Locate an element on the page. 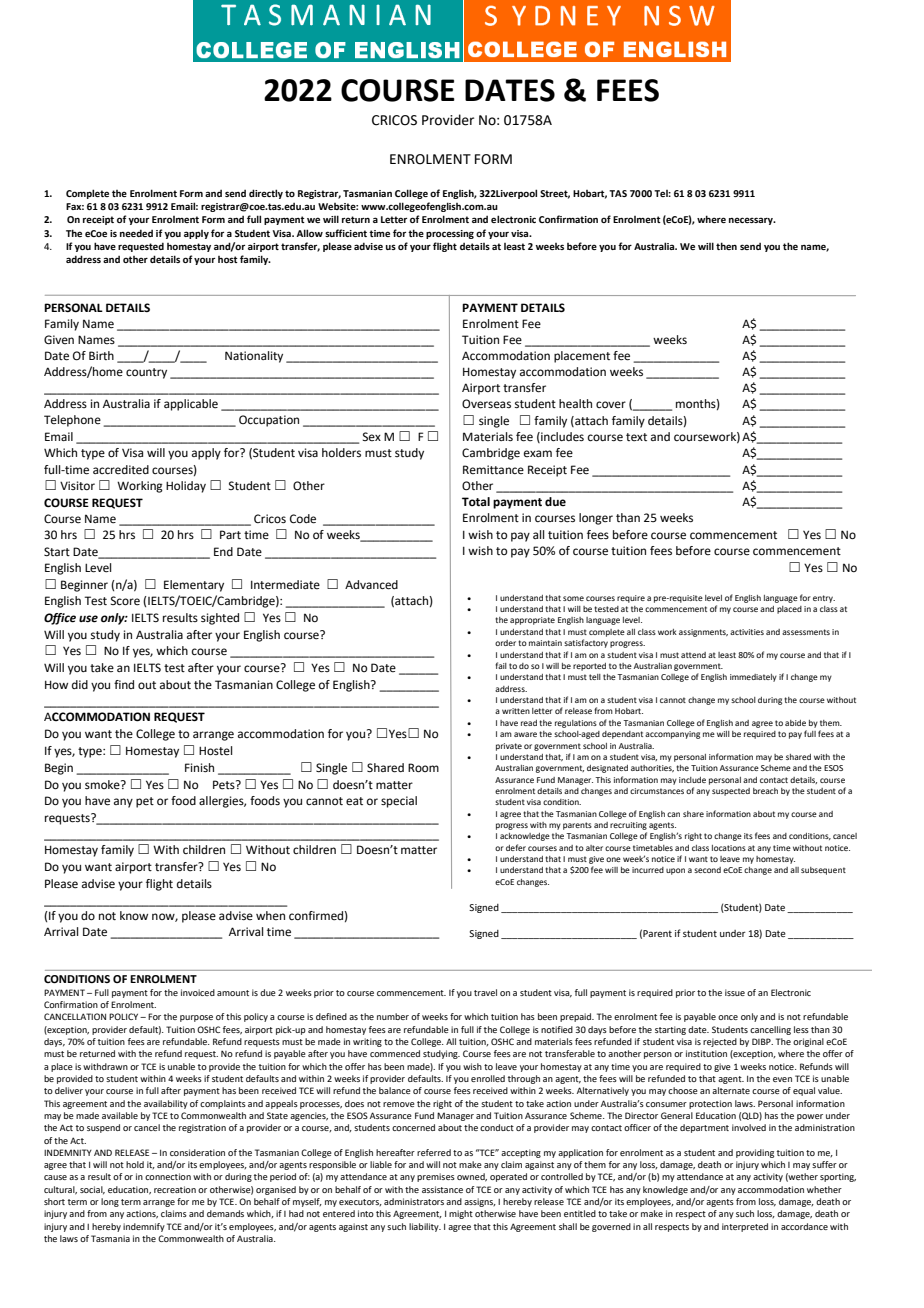 The image size is (924, 1308). processing is located at coordinates (450, 234).
